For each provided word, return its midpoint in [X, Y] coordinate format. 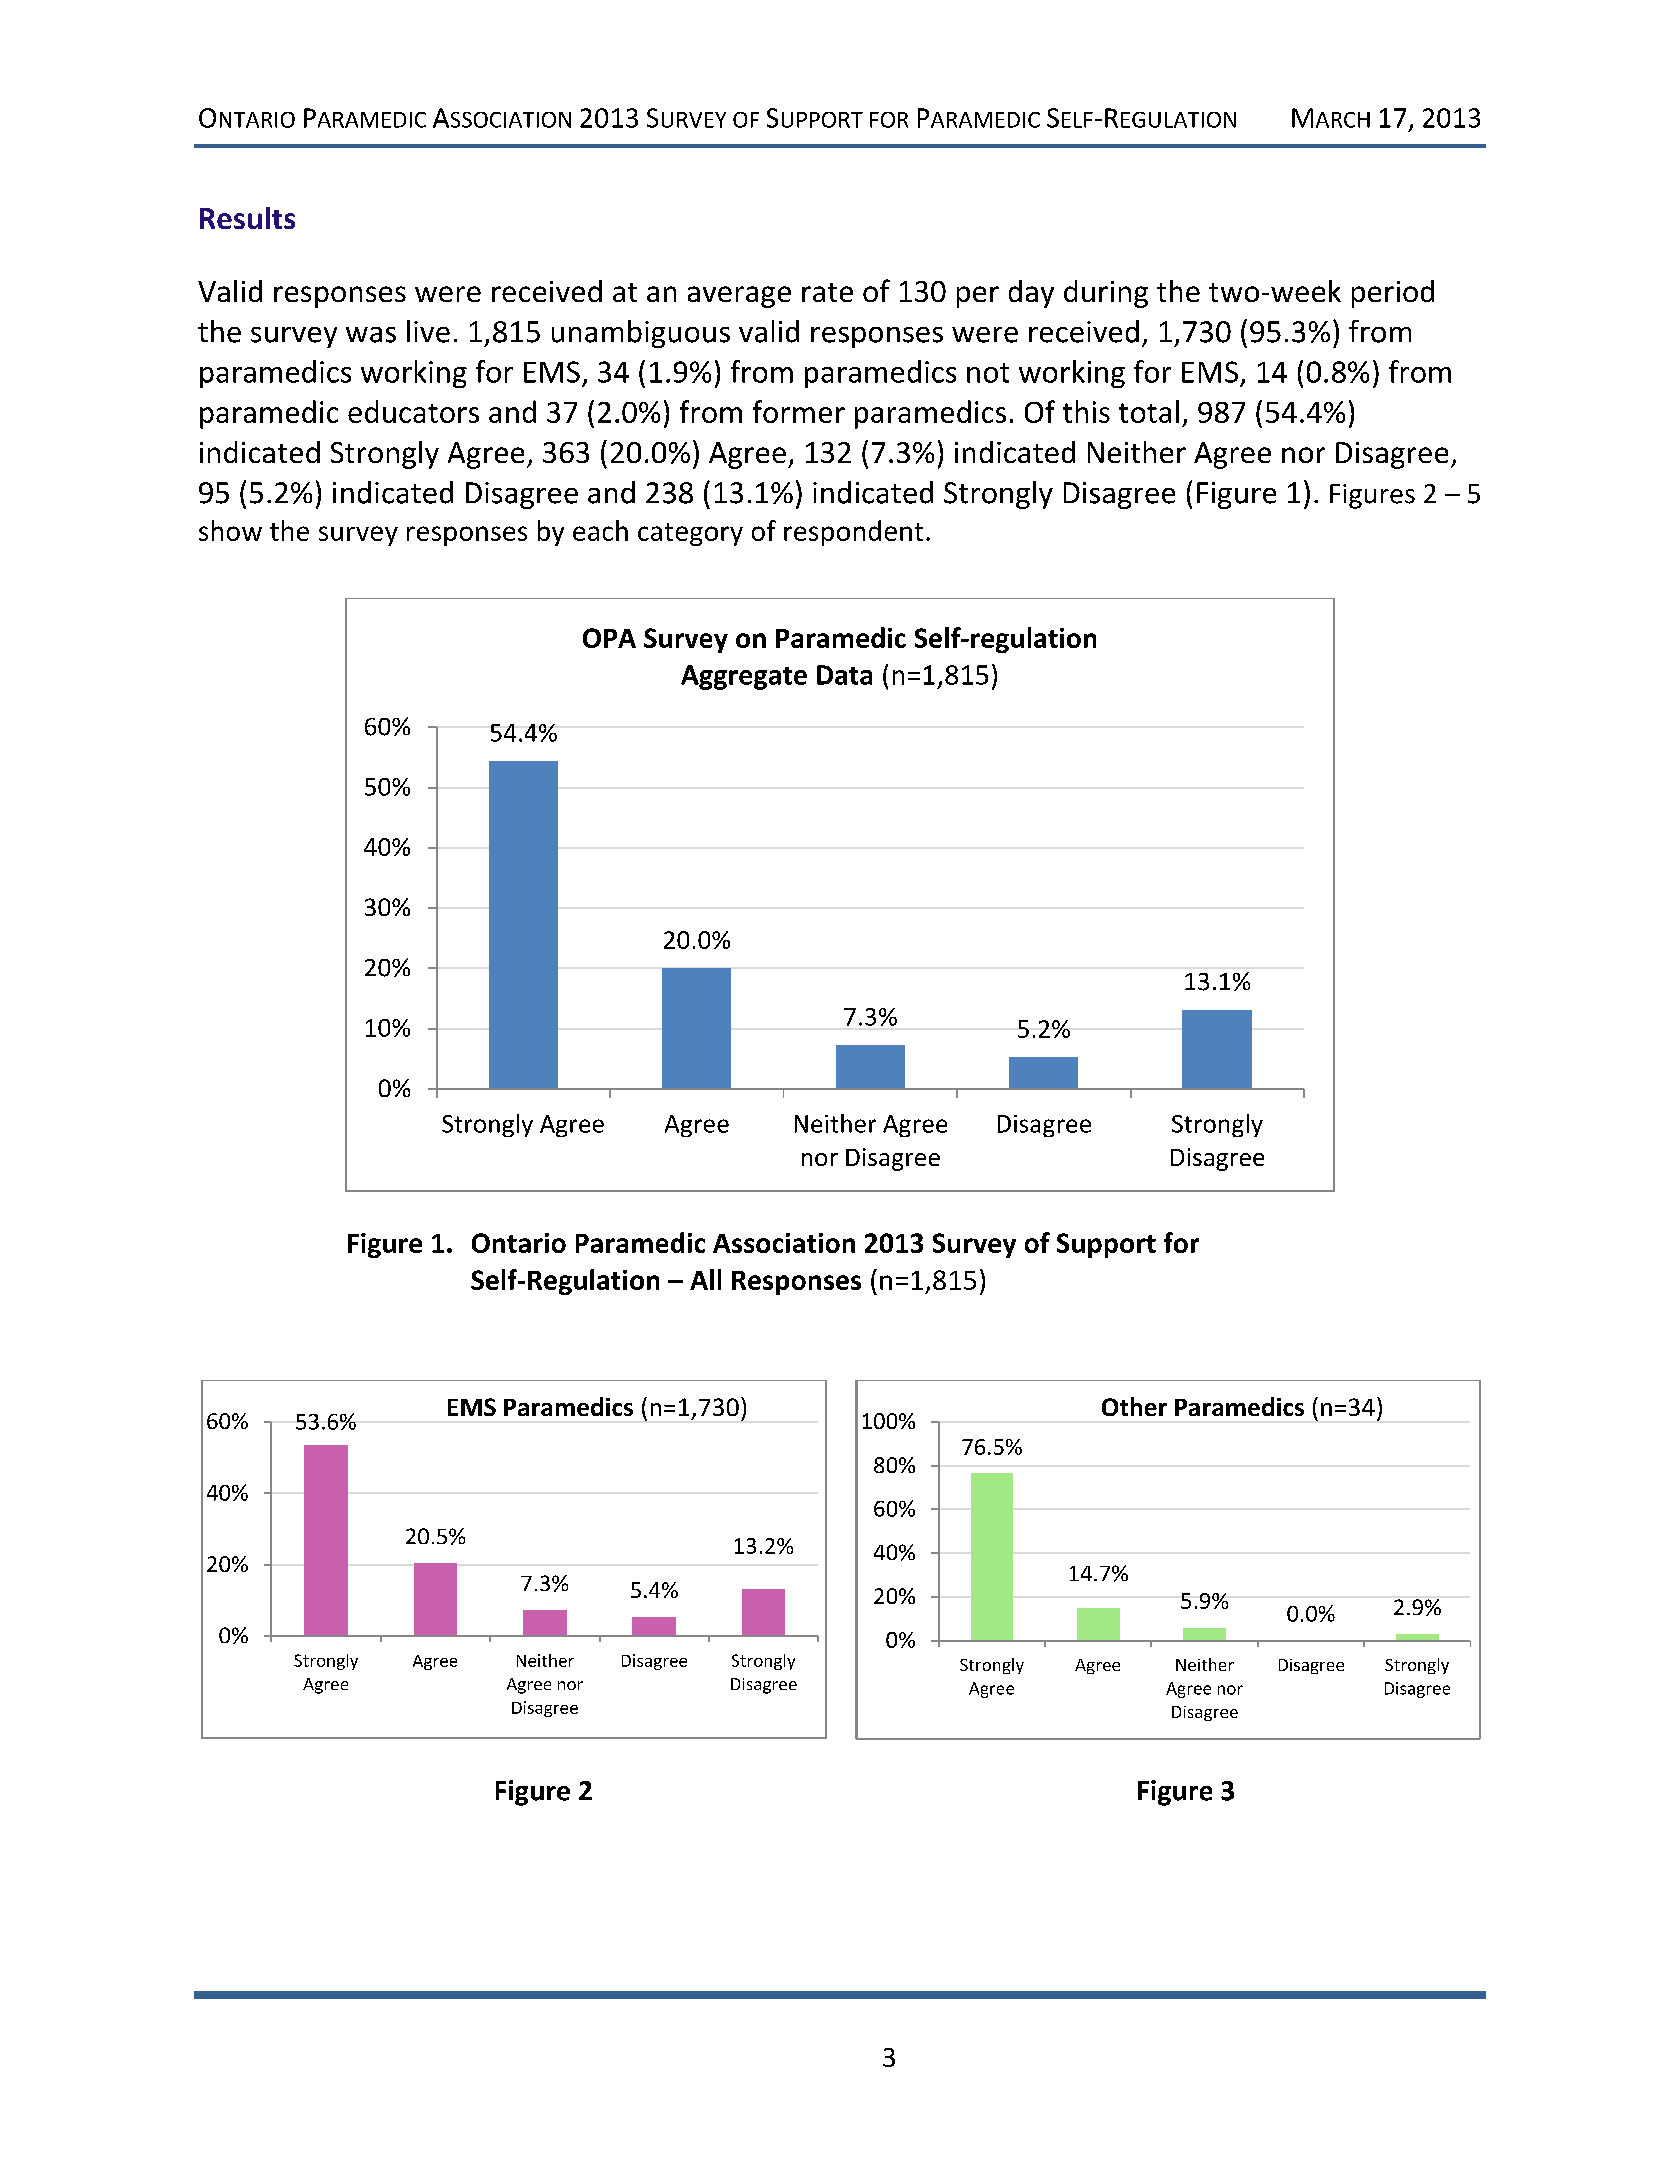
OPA [609, 638]
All [705, 1279]
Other [1134, 1406]
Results [247, 218]
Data [844, 675]
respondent [853, 533]
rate [827, 292]
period [1393, 294]
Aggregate [744, 677]
